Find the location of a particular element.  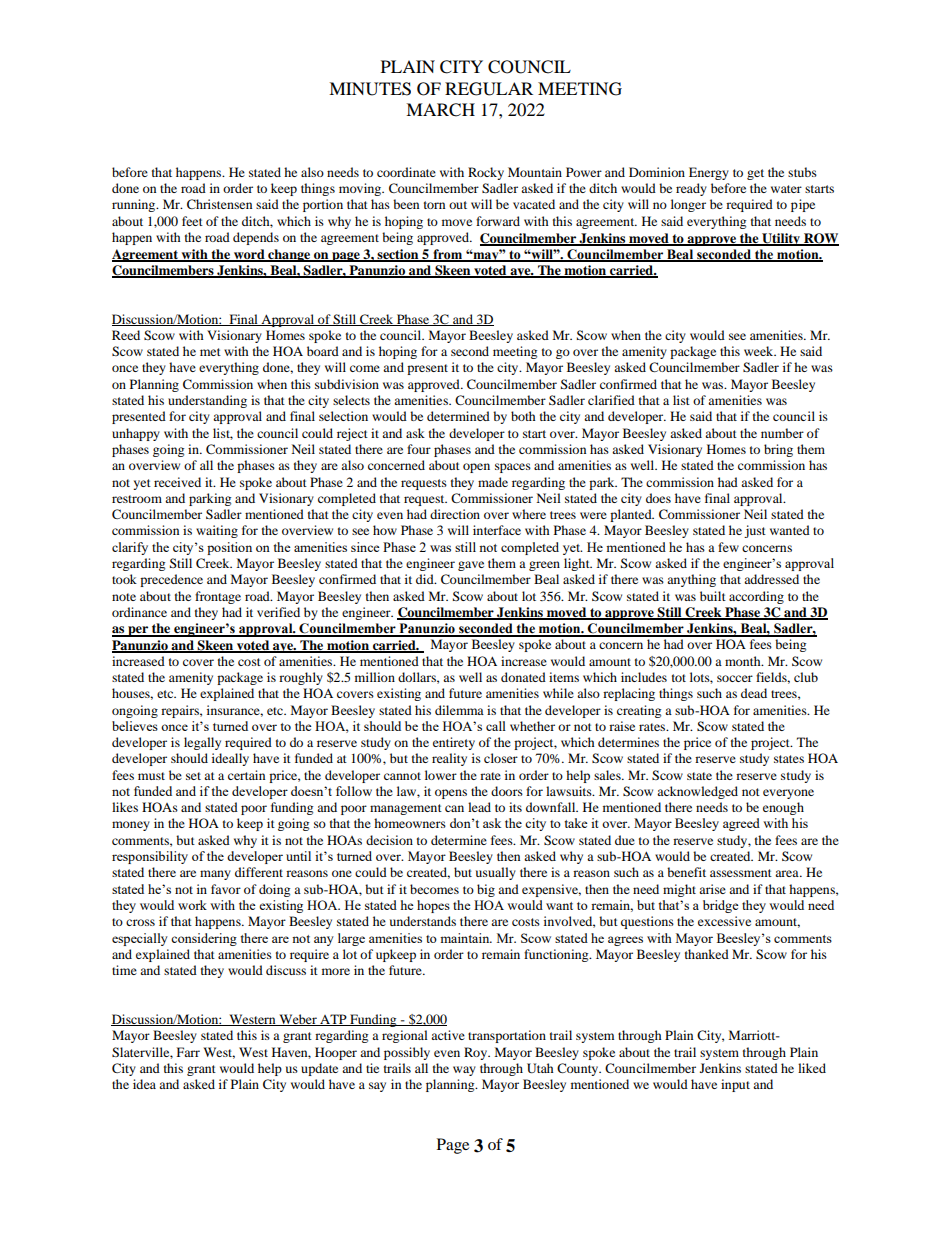

legally is located at coordinates (202, 743).
